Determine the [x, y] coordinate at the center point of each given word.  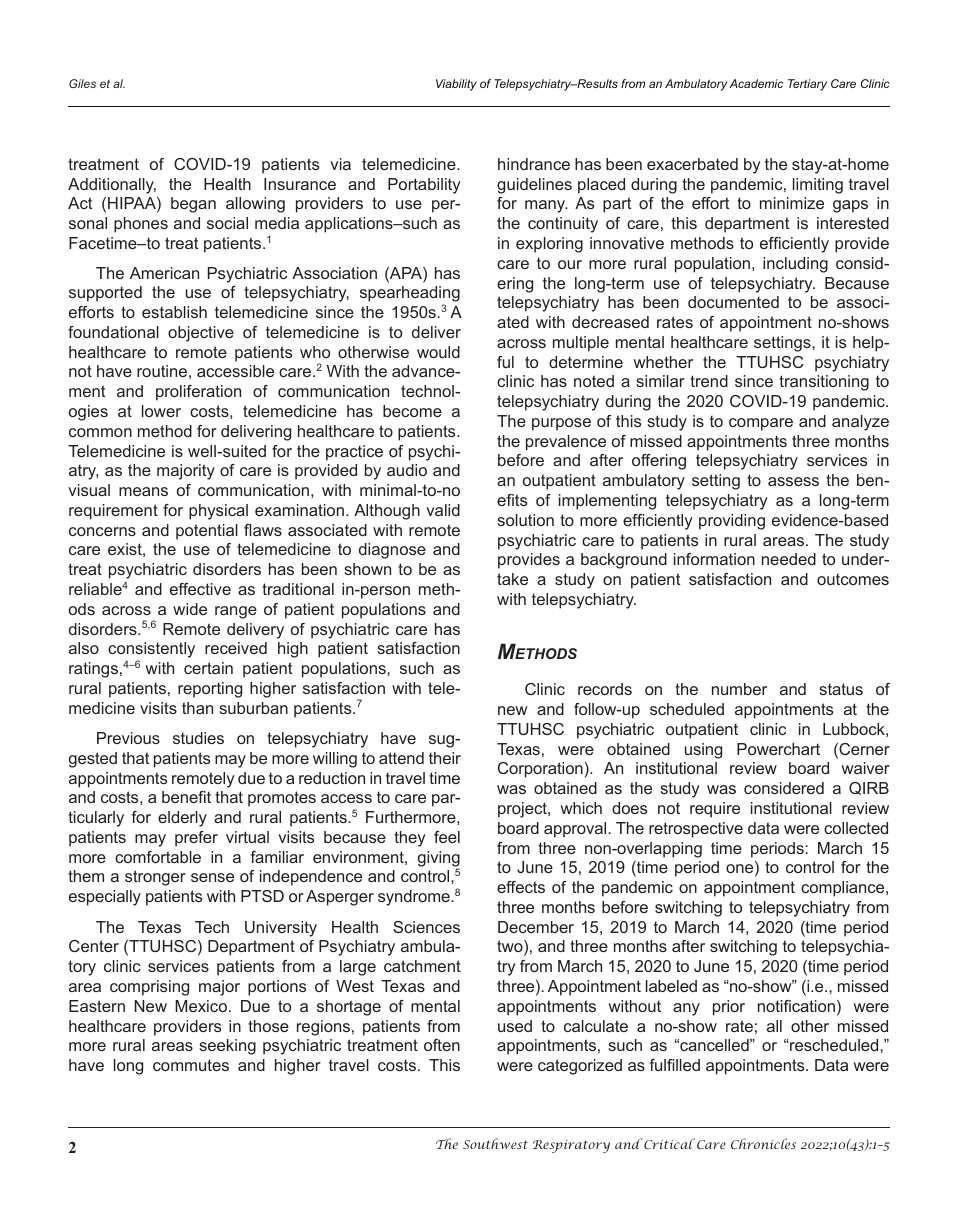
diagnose [392, 551]
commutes [191, 1065]
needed [789, 559]
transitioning [824, 383]
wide [190, 609]
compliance [844, 889]
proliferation [198, 393]
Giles [82, 83]
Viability [456, 85]
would [438, 352]
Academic [756, 83]
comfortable [158, 857]
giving [439, 860]
